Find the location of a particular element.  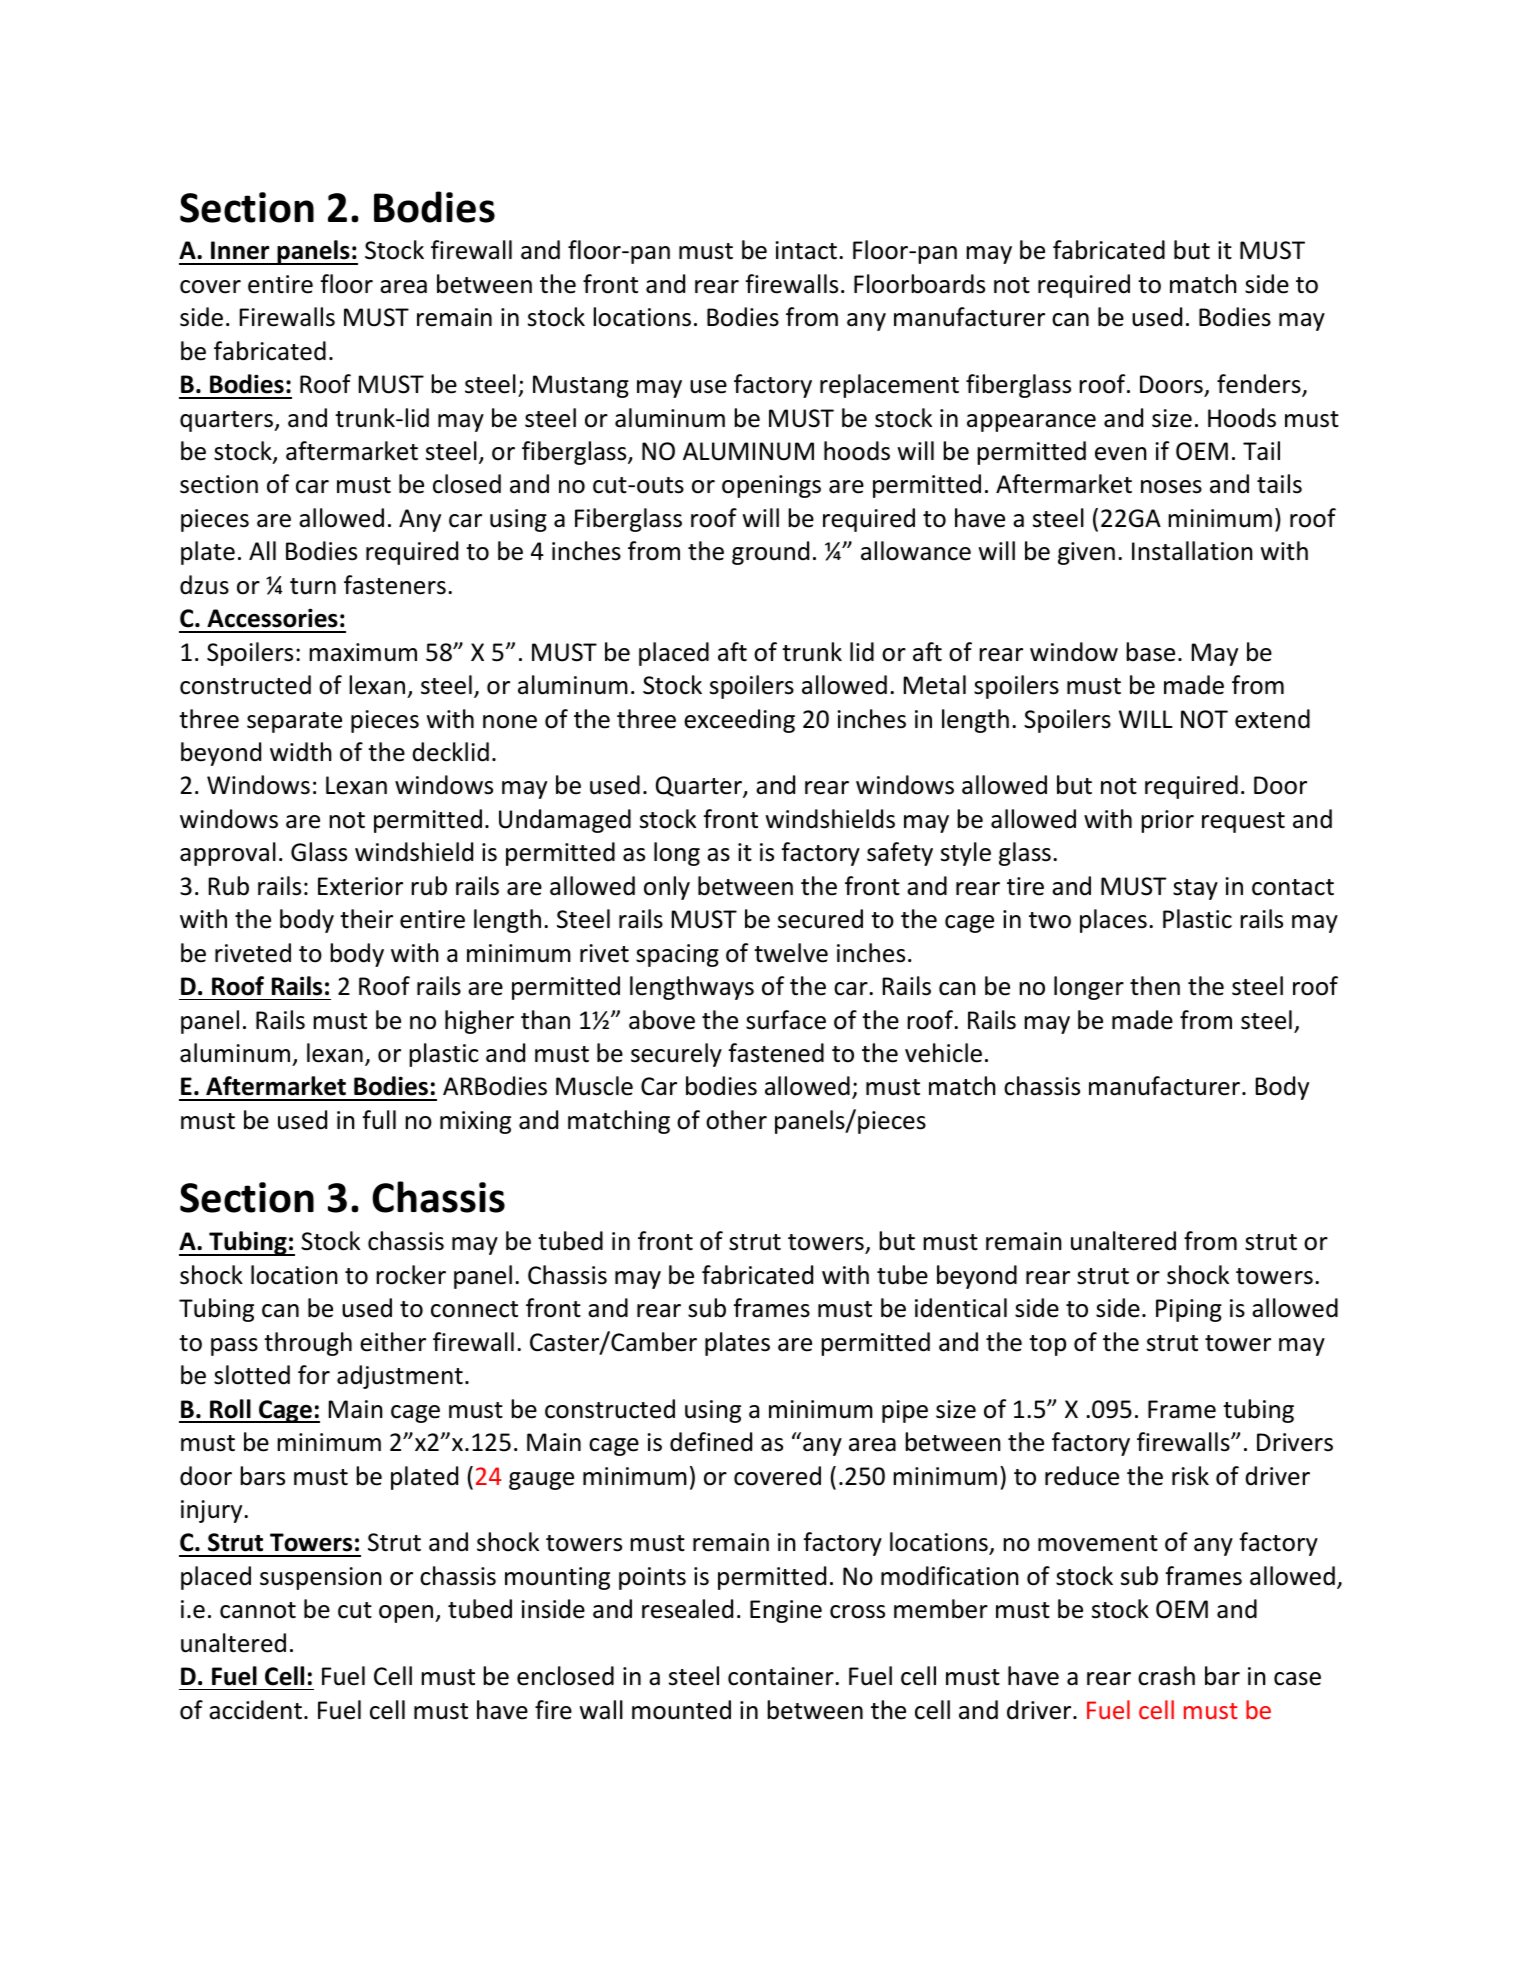

maximum is located at coordinates (363, 652).
